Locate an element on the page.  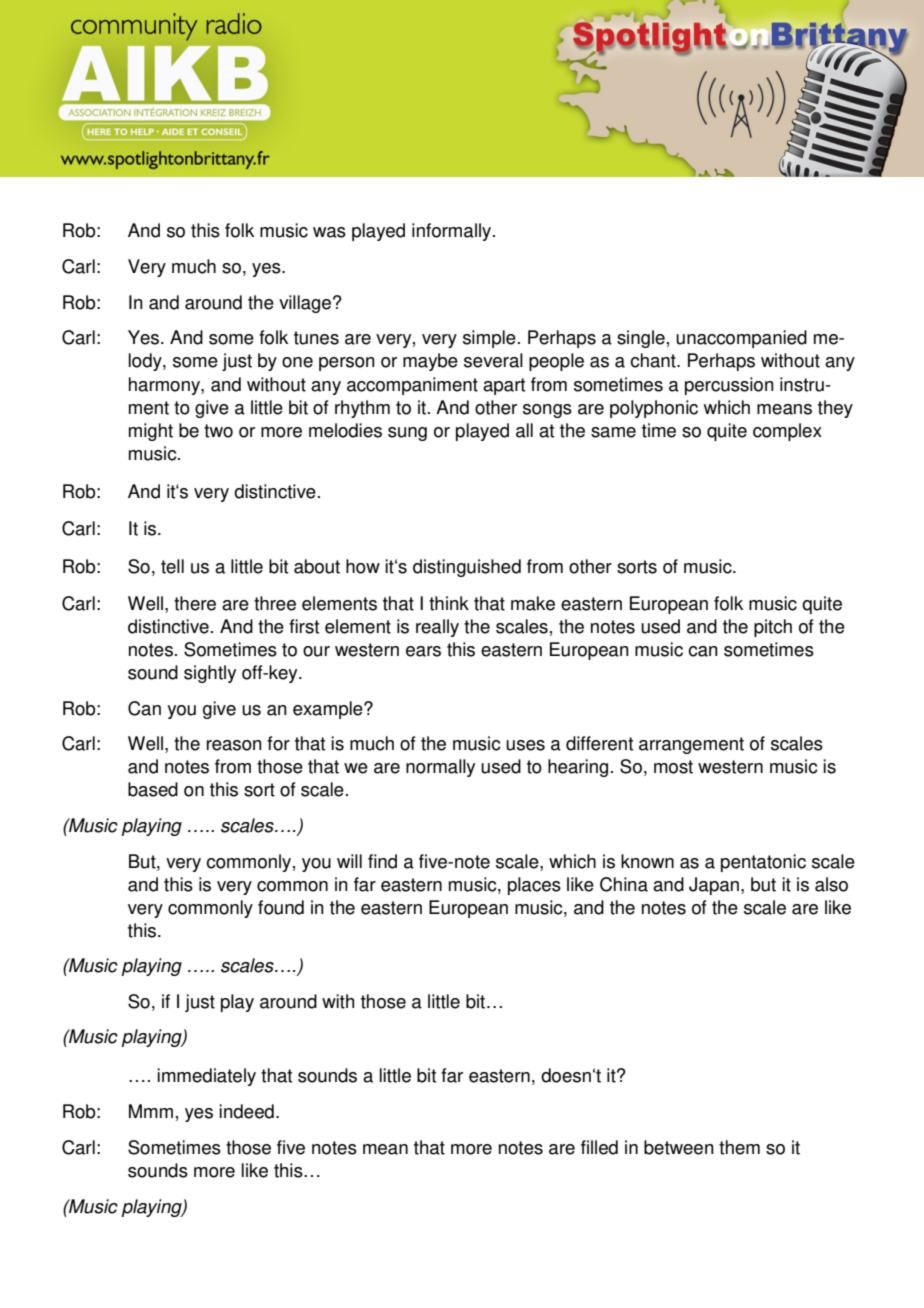
complex is located at coordinates (787, 432).
